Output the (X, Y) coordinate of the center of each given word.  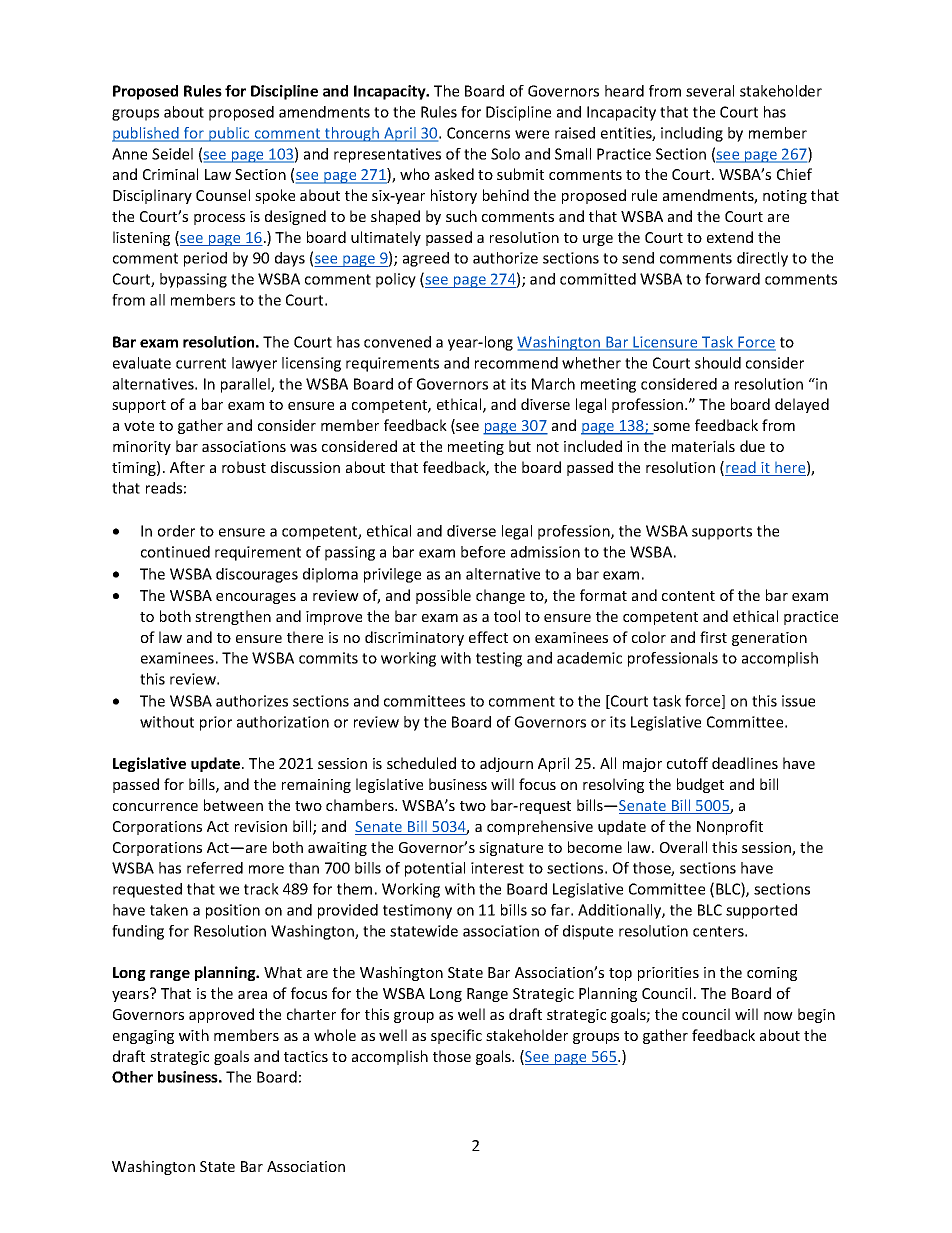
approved (221, 1015)
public (229, 134)
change (500, 596)
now (778, 1016)
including (692, 134)
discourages (257, 575)
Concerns (478, 133)
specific (456, 1036)
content (688, 596)
